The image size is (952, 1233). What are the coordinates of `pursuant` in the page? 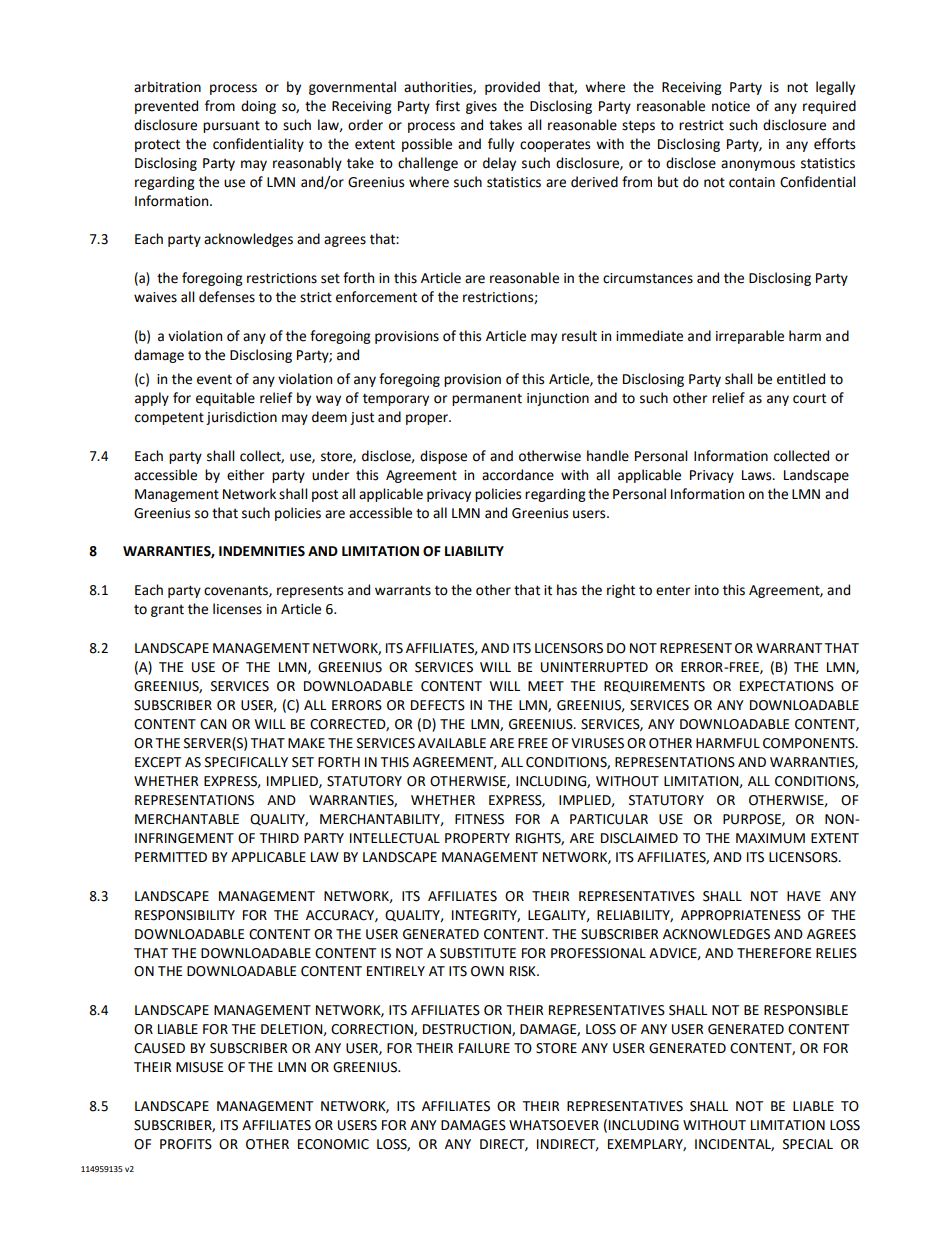 It's located at (231, 126).
